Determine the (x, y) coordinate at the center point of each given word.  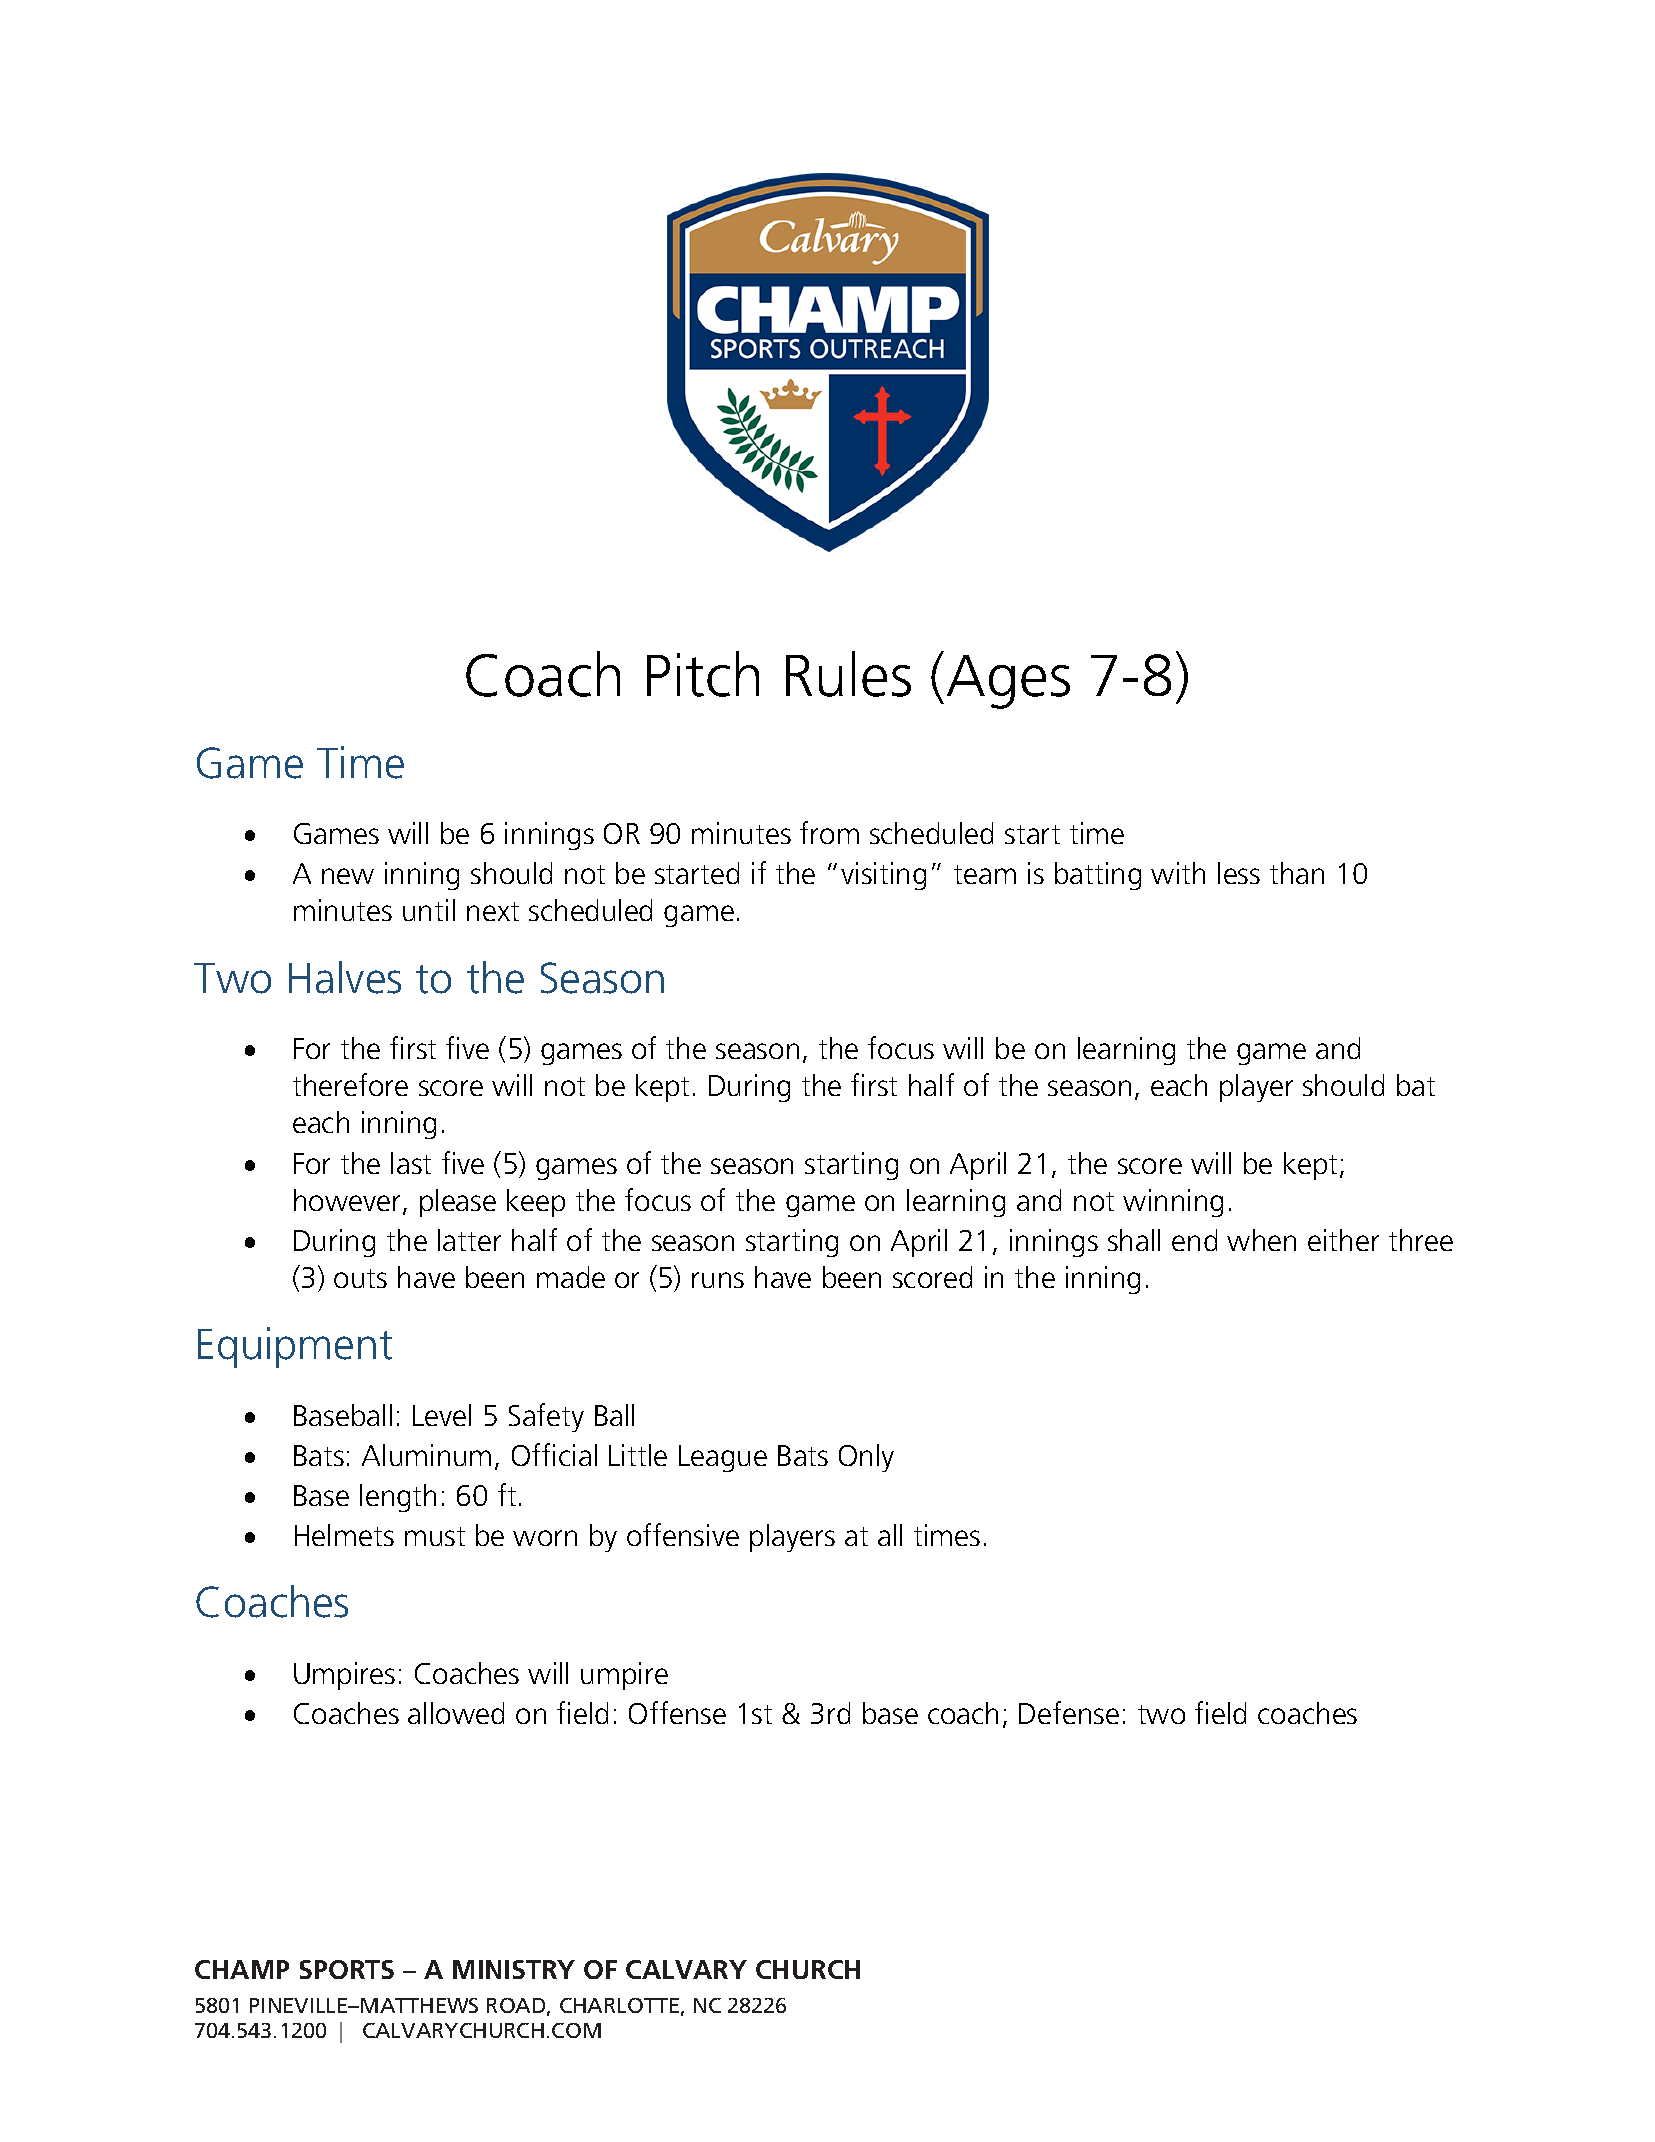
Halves (345, 977)
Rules (848, 674)
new (348, 876)
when (1261, 1240)
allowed (456, 1713)
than (1297, 873)
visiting (883, 876)
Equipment (295, 1347)
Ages (1008, 682)
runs (718, 1280)
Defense (1069, 1712)
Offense (677, 1712)
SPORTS (347, 1969)
